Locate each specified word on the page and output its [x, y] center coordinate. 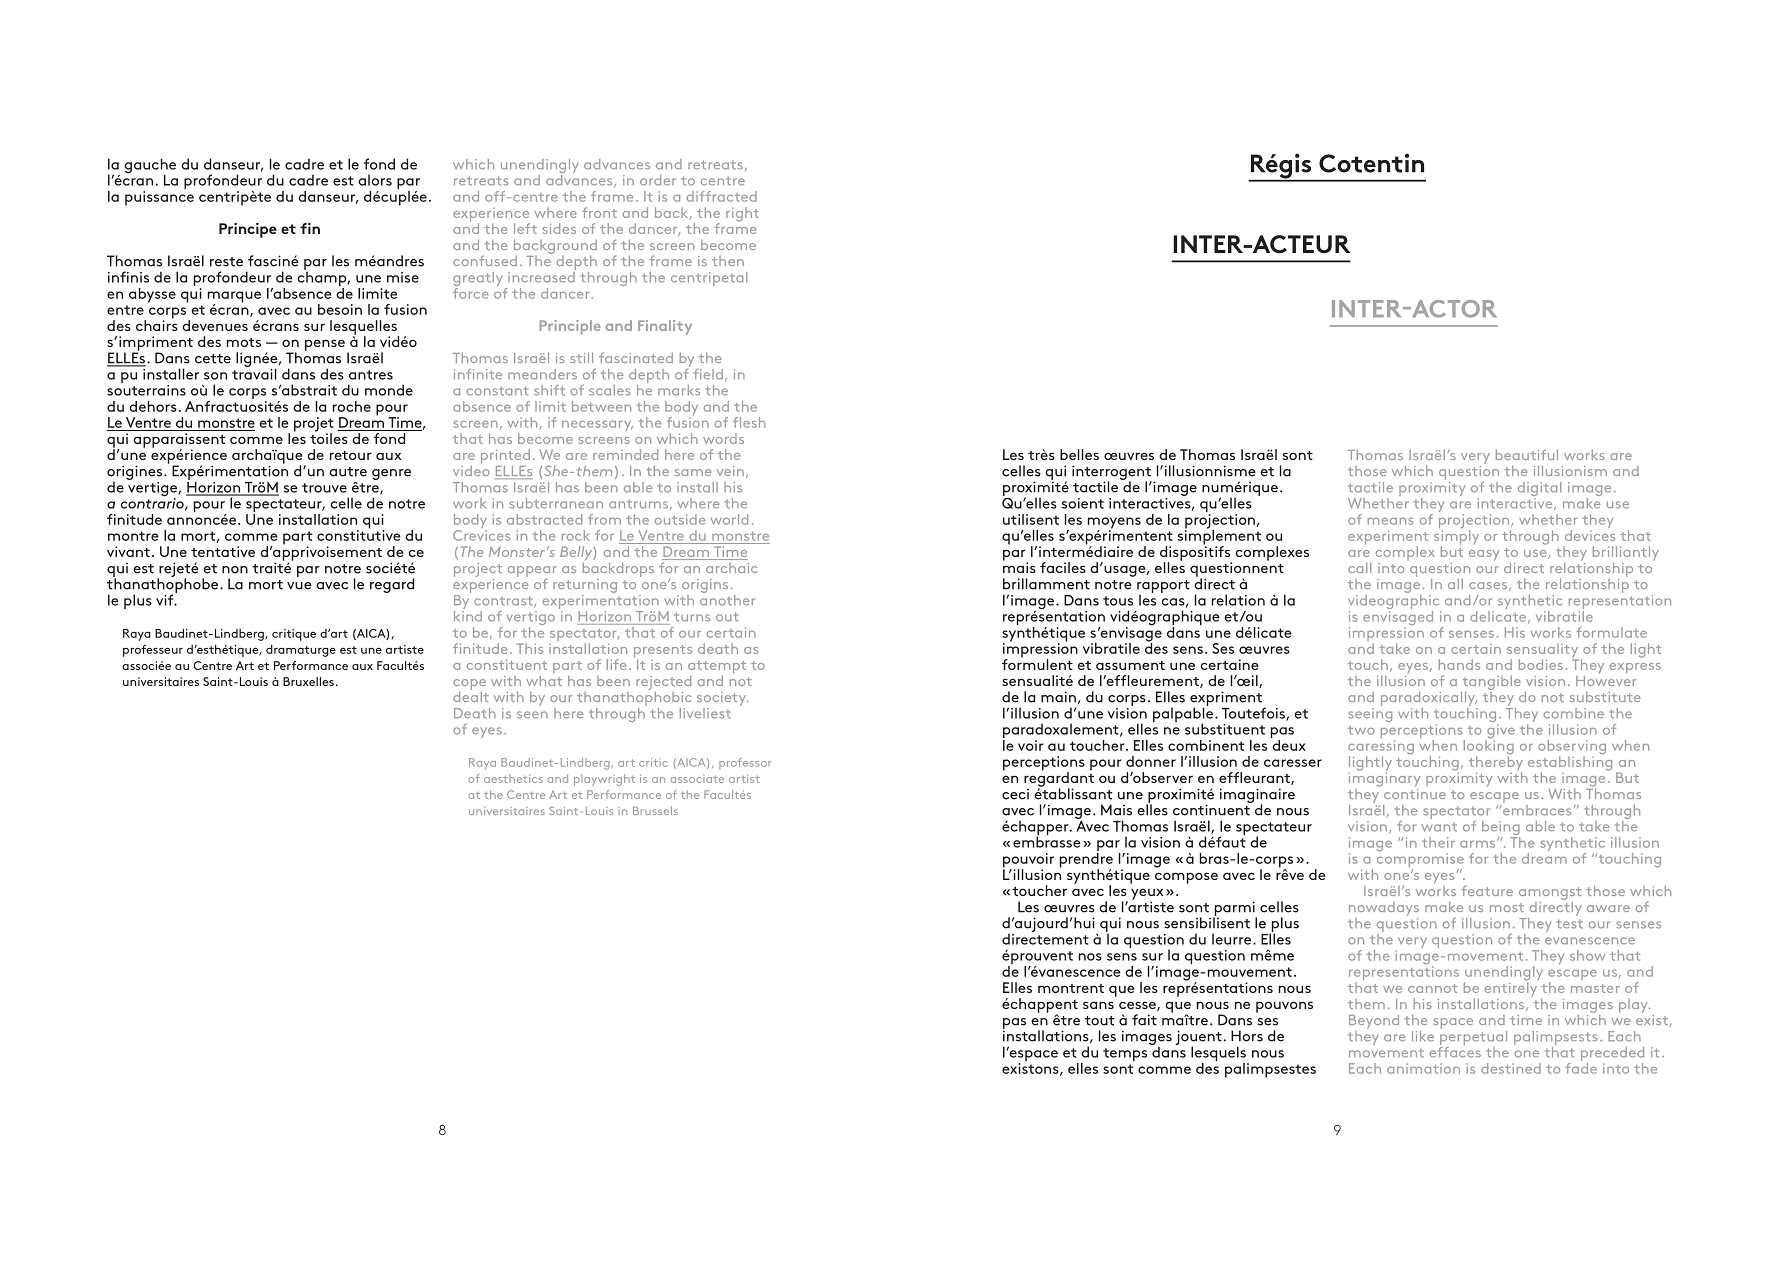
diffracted [722, 196]
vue [299, 586]
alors [375, 180]
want [1439, 827]
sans [1098, 1005]
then [728, 261]
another [727, 599]
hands [1459, 664]
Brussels [655, 810]
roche [352, 406]
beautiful [1527, 454]
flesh [749, 422]
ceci [1015, 794]
